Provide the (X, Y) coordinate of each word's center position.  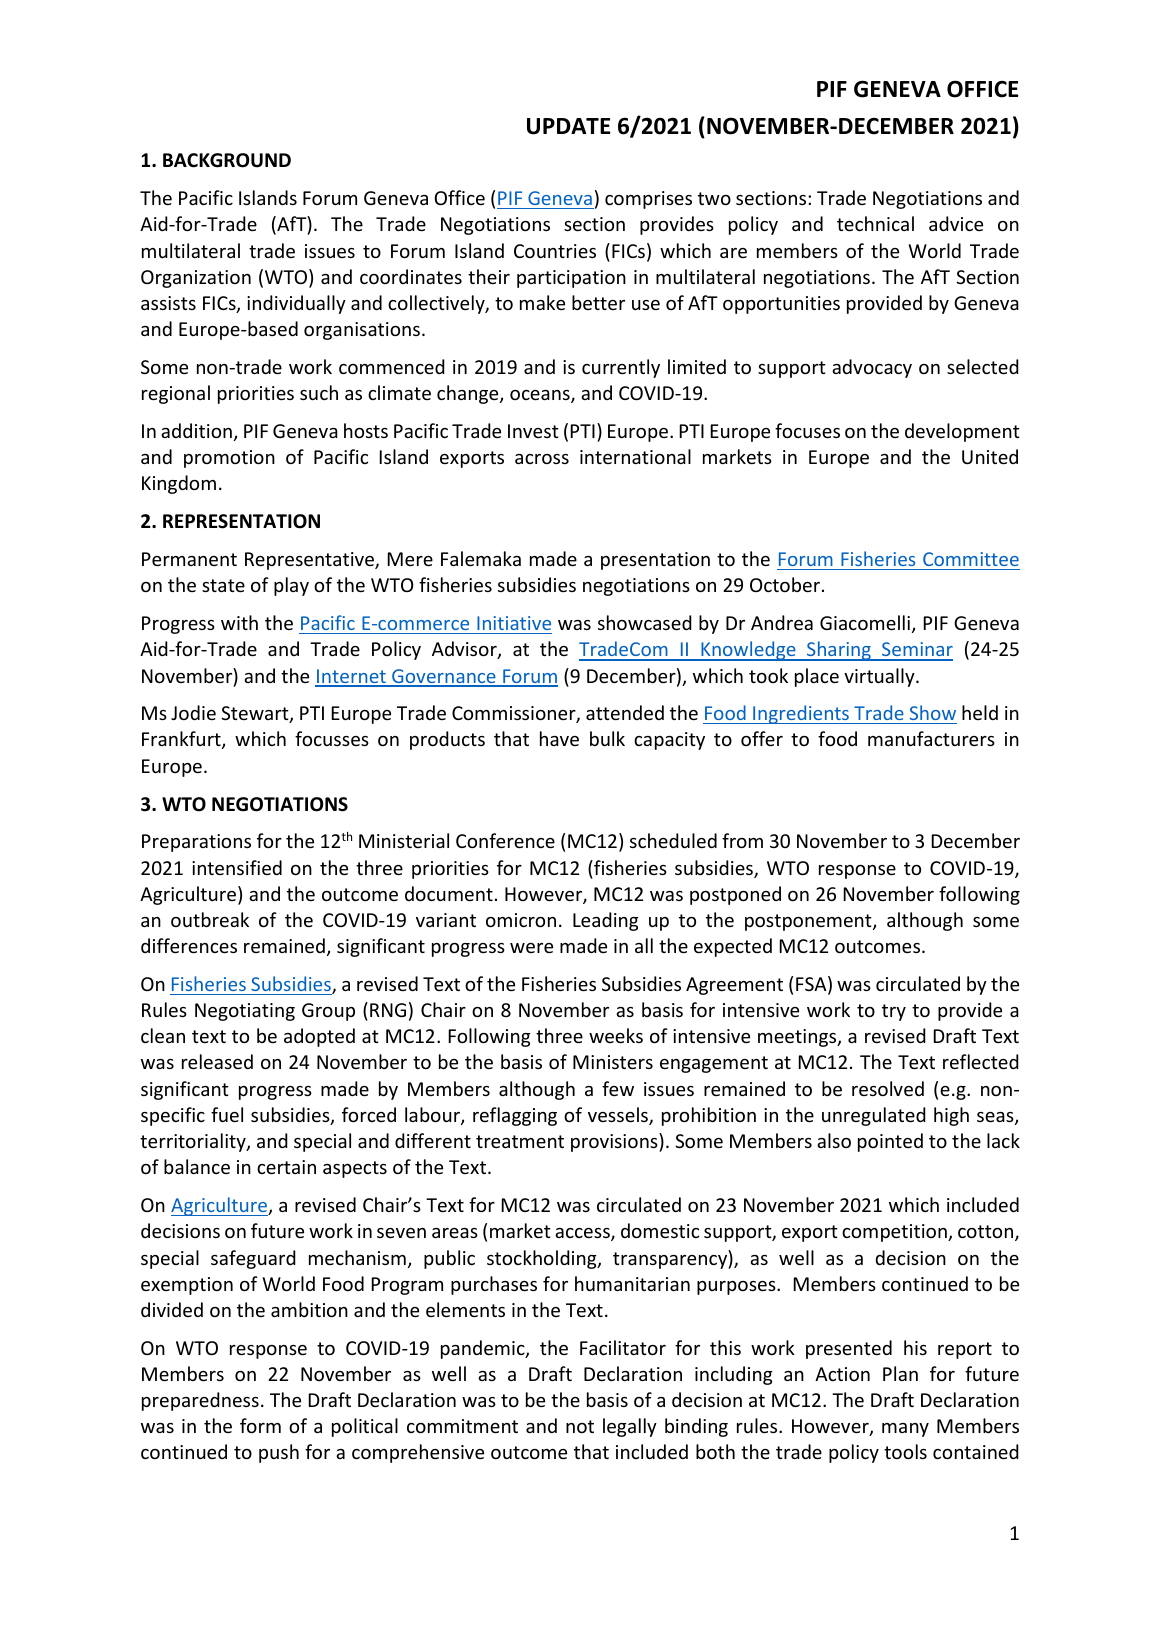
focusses (332, 738)
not (580, 1426)
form (260, 1425)
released (217, 1061)
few (618, 1088)
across (542, 459)
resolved (888, 1088)
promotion (229, 459)
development (962, 432)
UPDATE (568, 126)
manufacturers (931, 738)
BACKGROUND (227, 160)
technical (875, 223)
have (559, 738)
